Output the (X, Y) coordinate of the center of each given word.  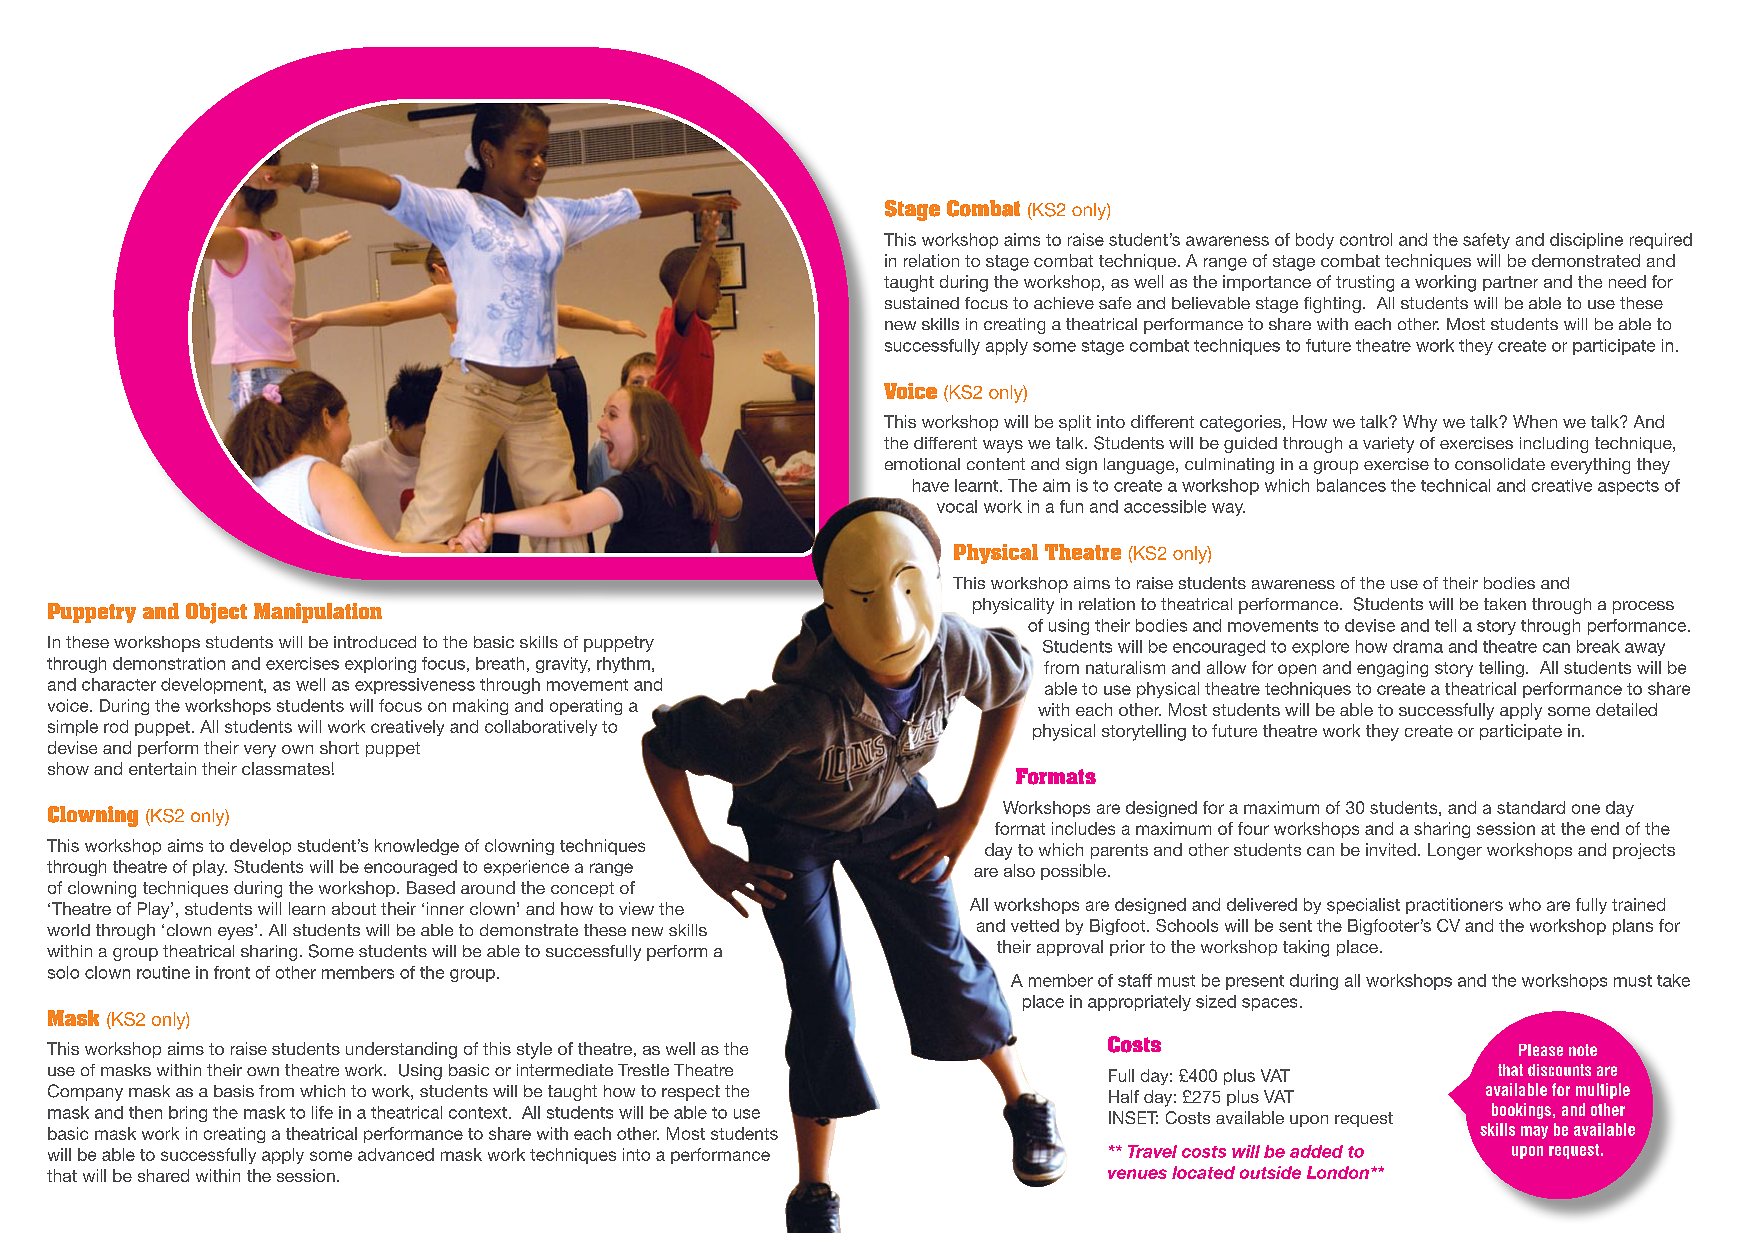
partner (1510, 283)
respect (691, 1093)
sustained (922, 303)
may (1534, 1132)
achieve (1064, 303)
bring (188, 1114)
